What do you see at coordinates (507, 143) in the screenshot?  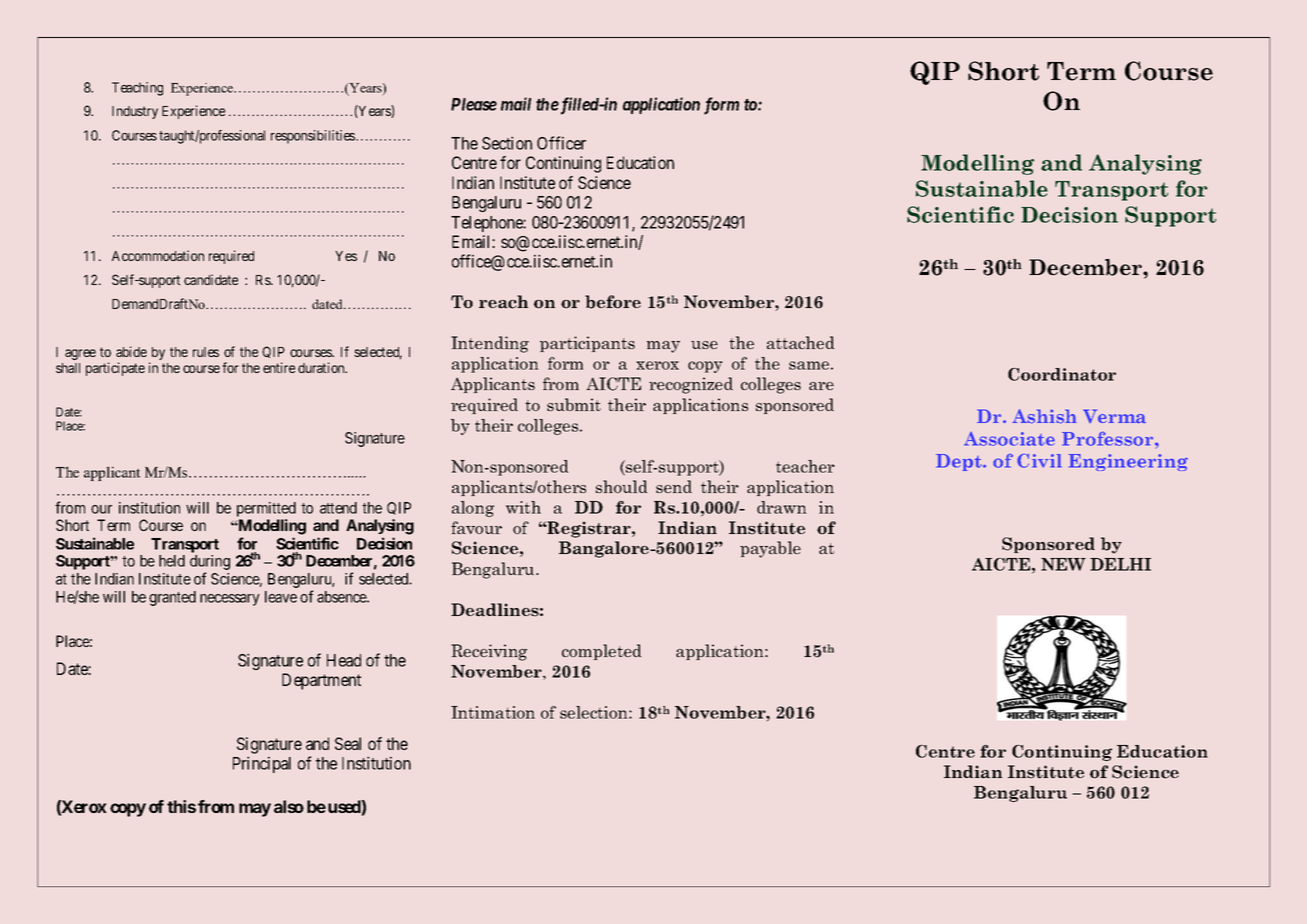 I see `Section` at bounding box center [507, 143].
